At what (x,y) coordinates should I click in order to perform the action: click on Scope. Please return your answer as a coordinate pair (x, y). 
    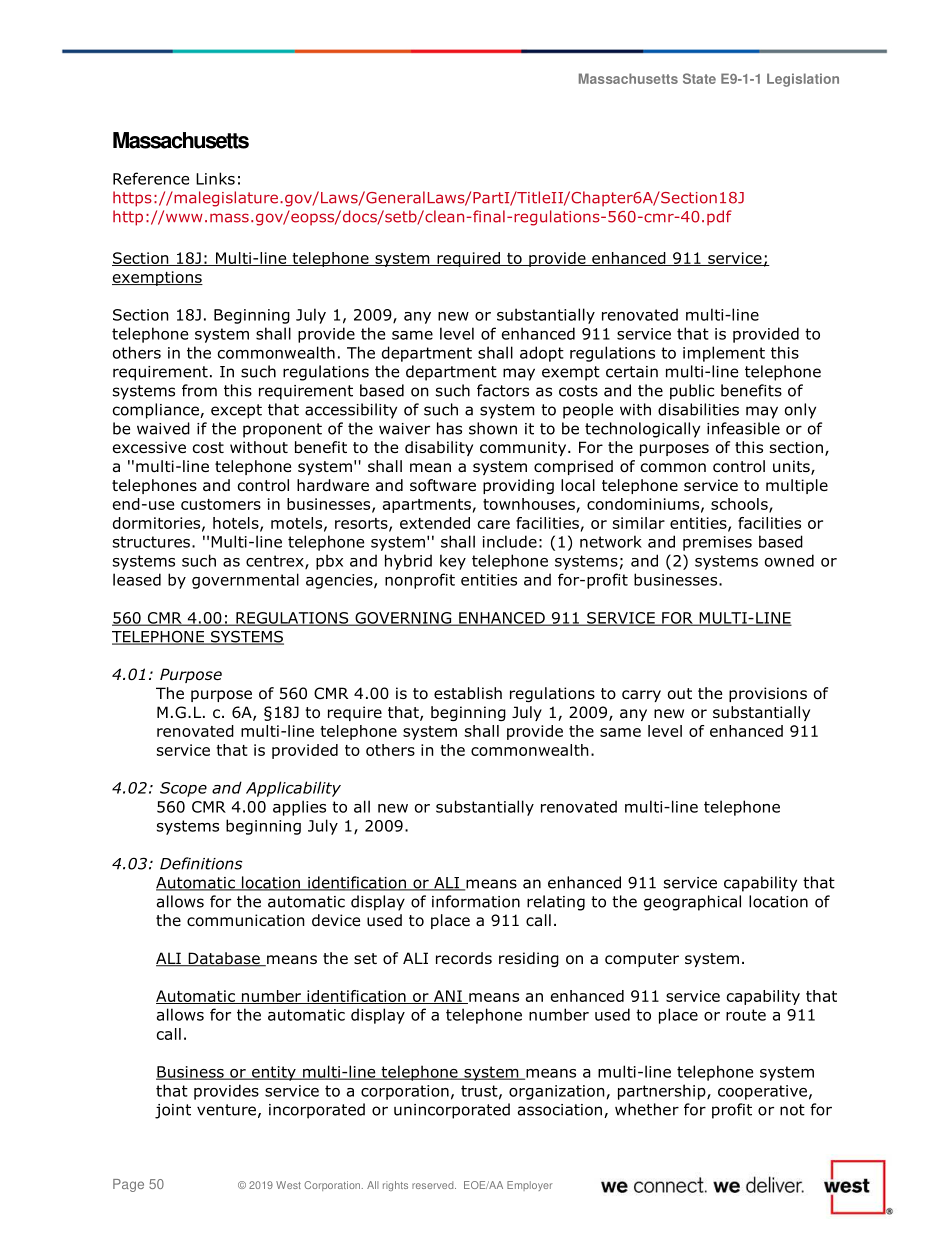
    Looking at the image, I should click on (183, 789).
